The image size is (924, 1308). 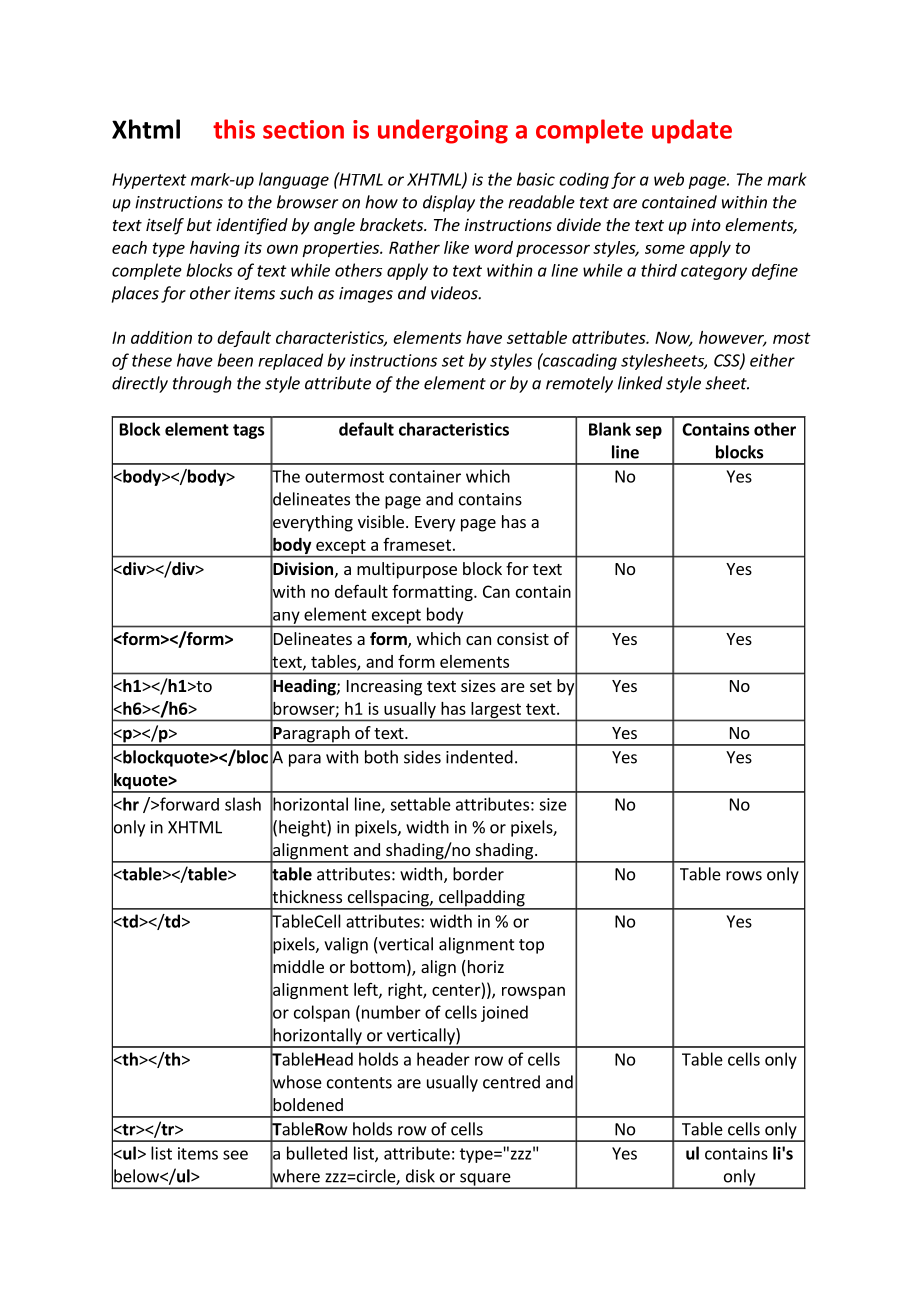 I want to click on bottom, so click(x=377, y=966).
